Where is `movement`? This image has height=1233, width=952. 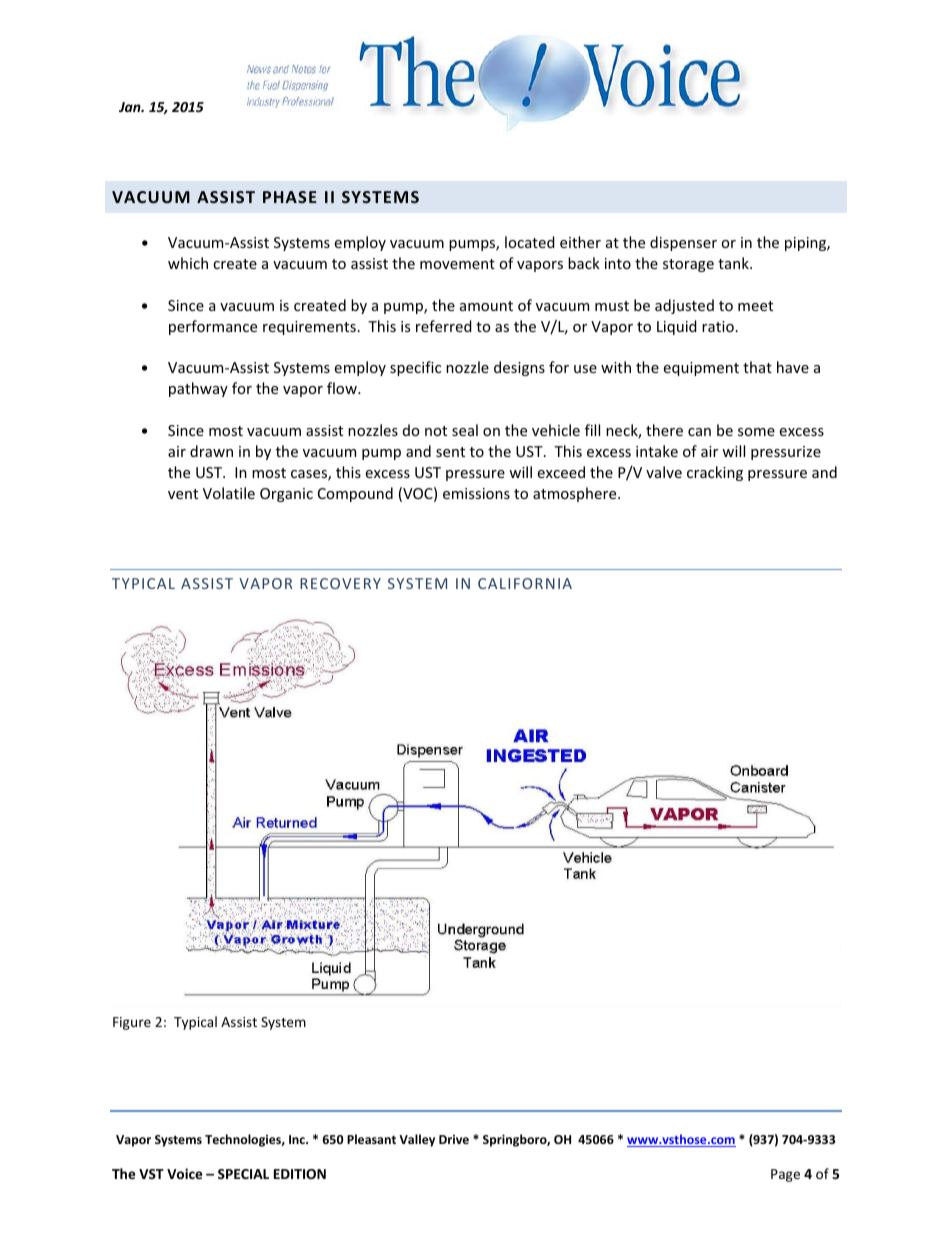
movement is located at coordinates (457, 264).
